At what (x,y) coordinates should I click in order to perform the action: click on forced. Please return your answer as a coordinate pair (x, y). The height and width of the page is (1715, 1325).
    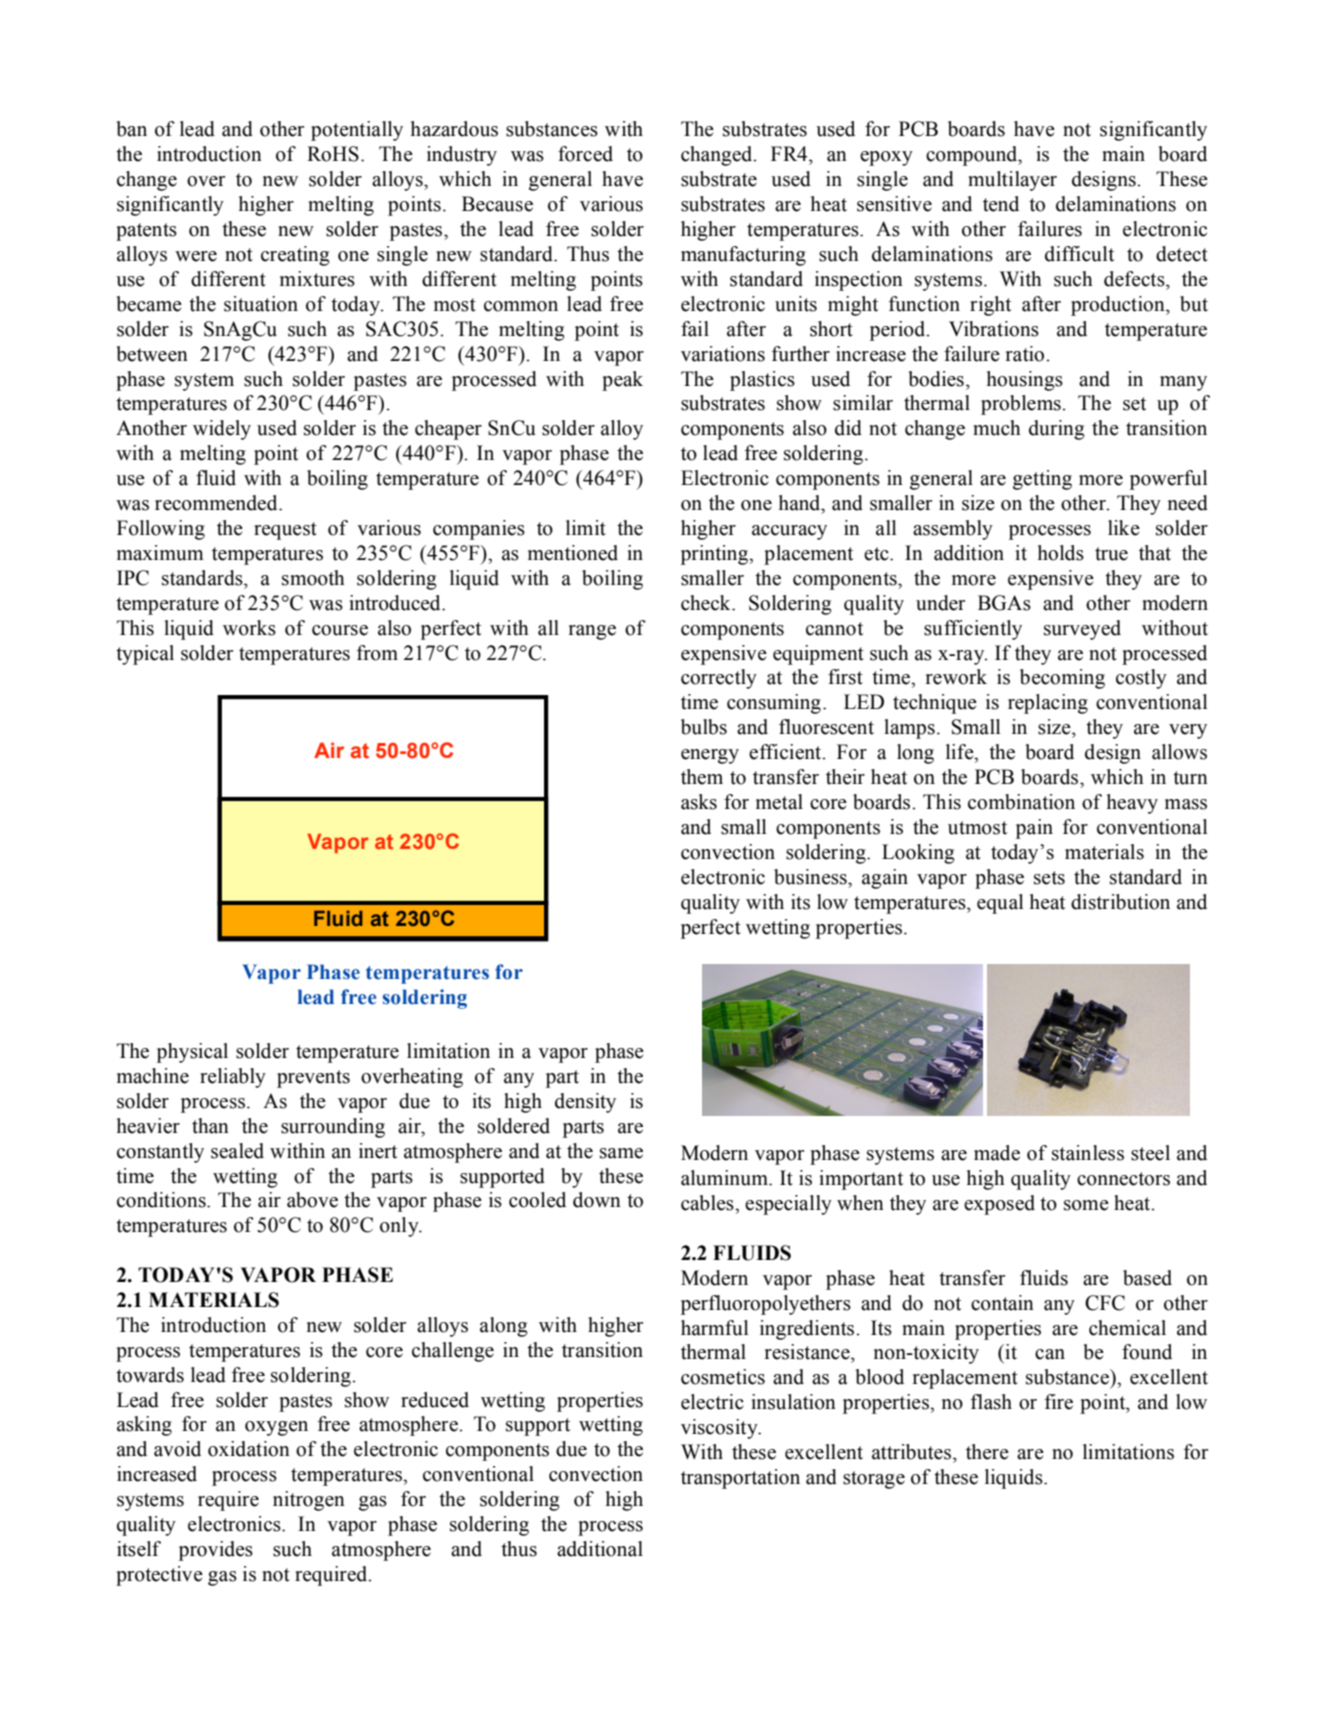
    Looking at the image, I should click on (585, 154).
